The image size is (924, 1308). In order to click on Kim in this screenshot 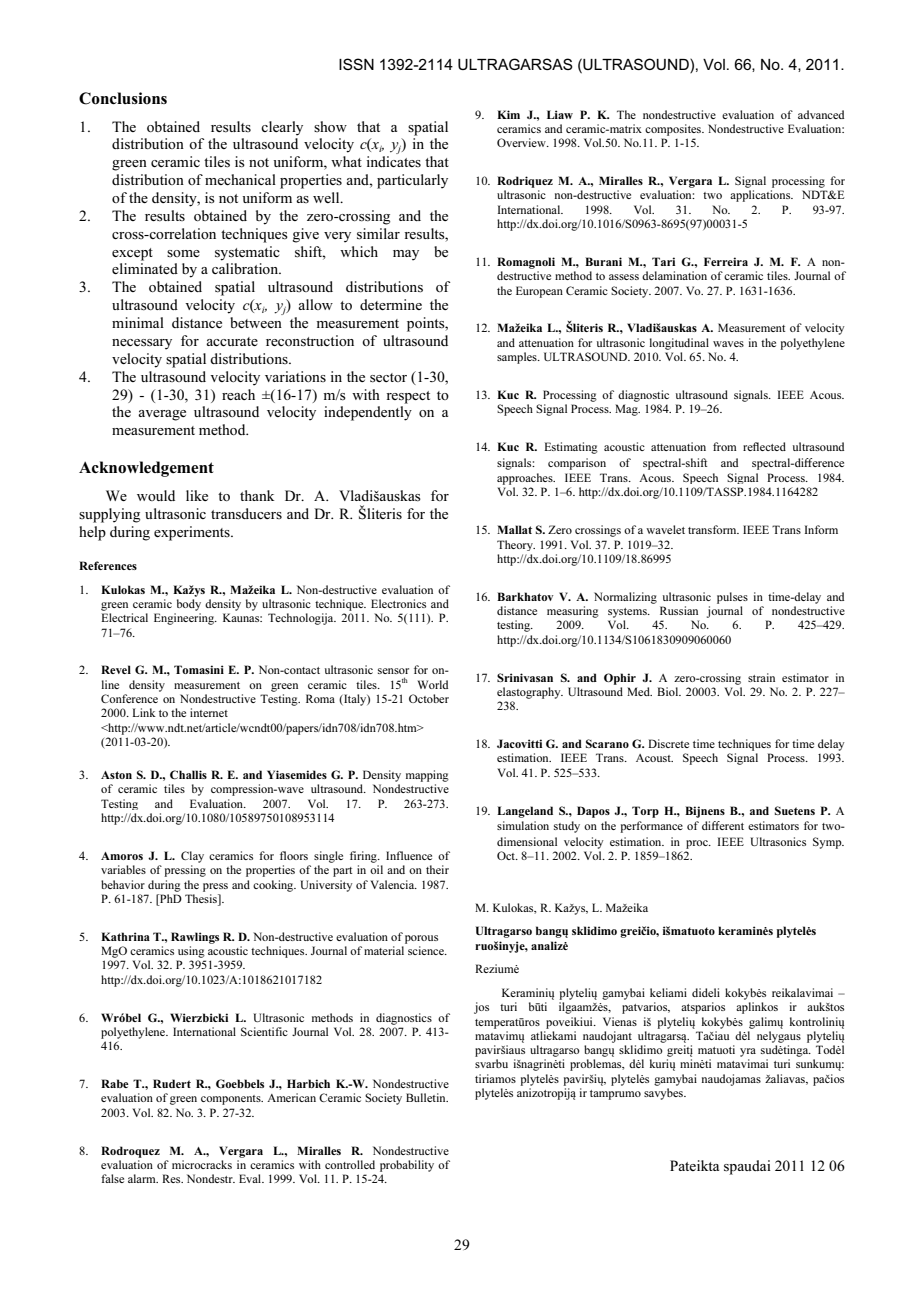, I will do `click(508, 114)`.
